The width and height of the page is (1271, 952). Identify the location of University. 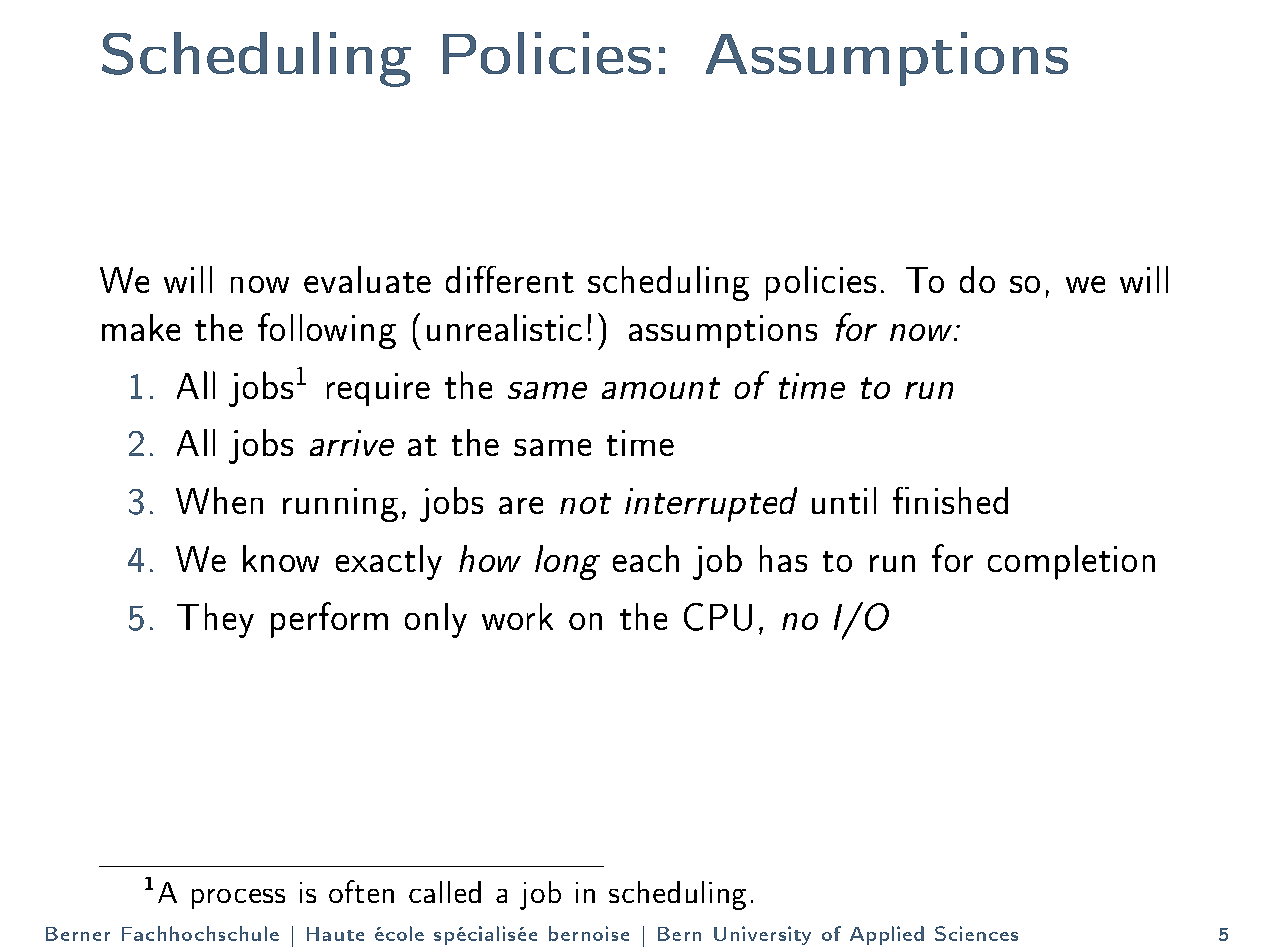
(762, 935).
